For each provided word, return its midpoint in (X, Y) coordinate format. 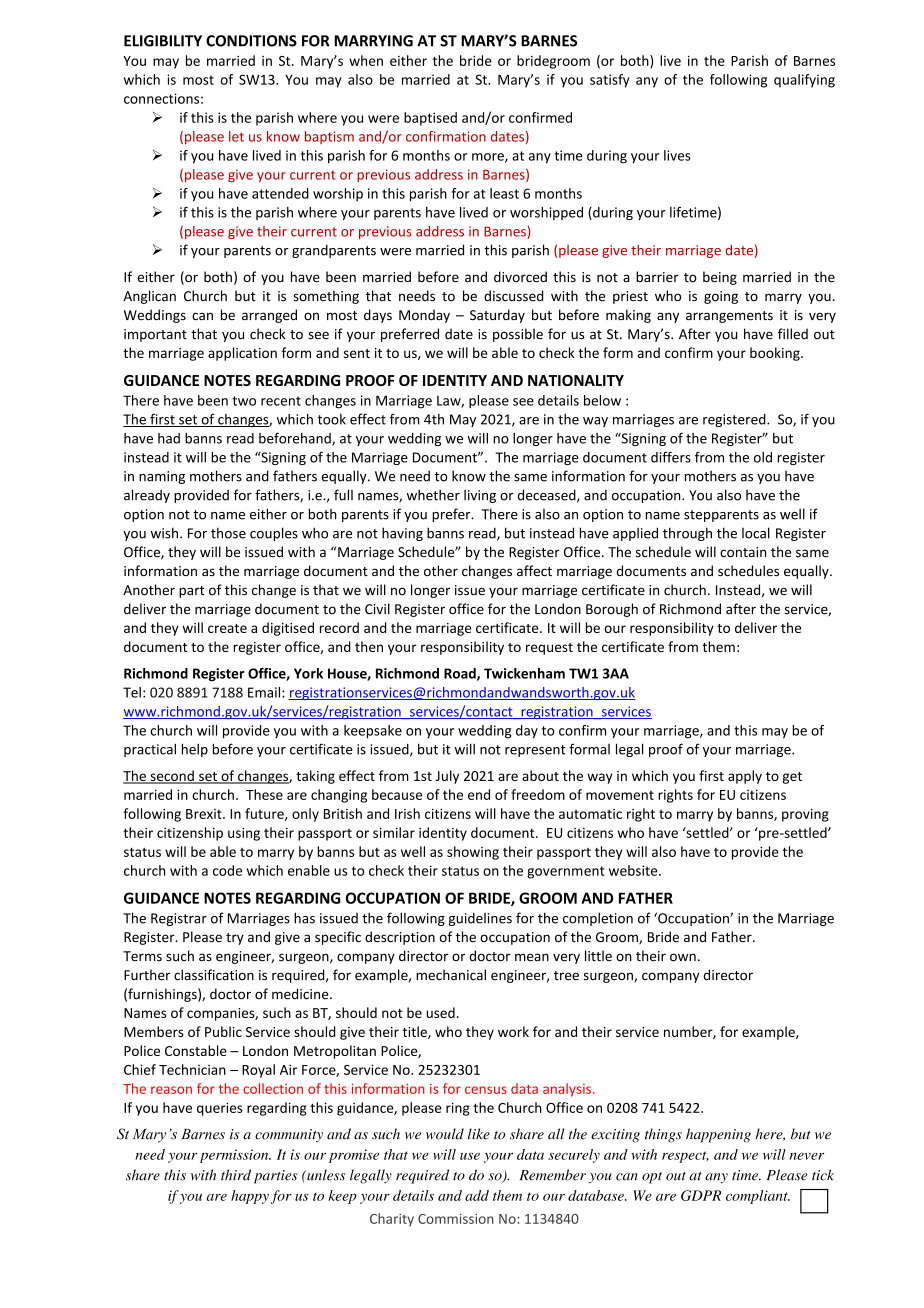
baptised (430, 119)
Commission (456, 1218)
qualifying (804, 81)
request (549, 649)
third (236, 1175)
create (227, 628)
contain (743, 552)
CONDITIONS (251, 41)
